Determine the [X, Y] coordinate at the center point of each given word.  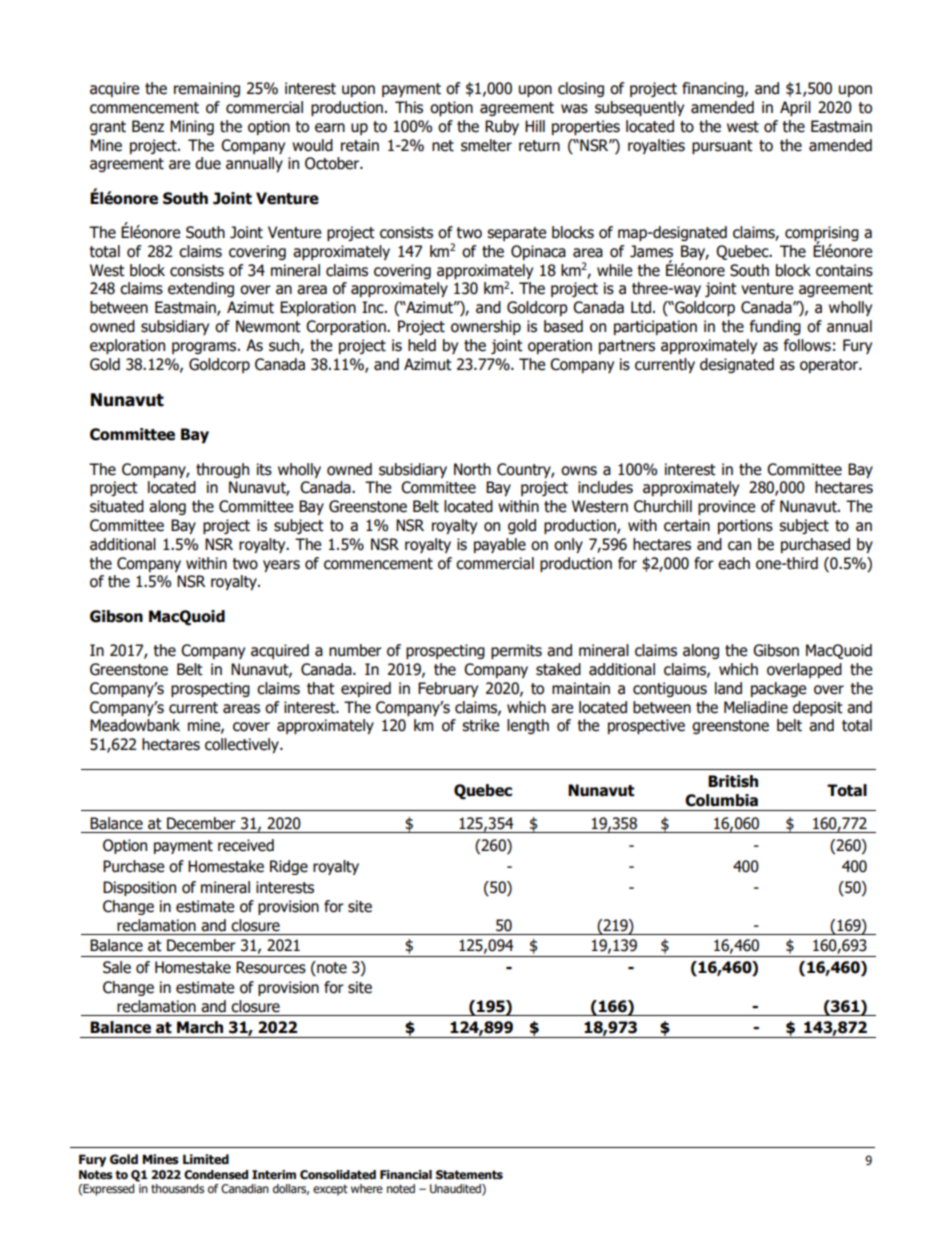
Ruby [502, 127]
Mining [192, 127]
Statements [469, 1175]
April [795, 108]
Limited [206, 1159]
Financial [406, 1174]
